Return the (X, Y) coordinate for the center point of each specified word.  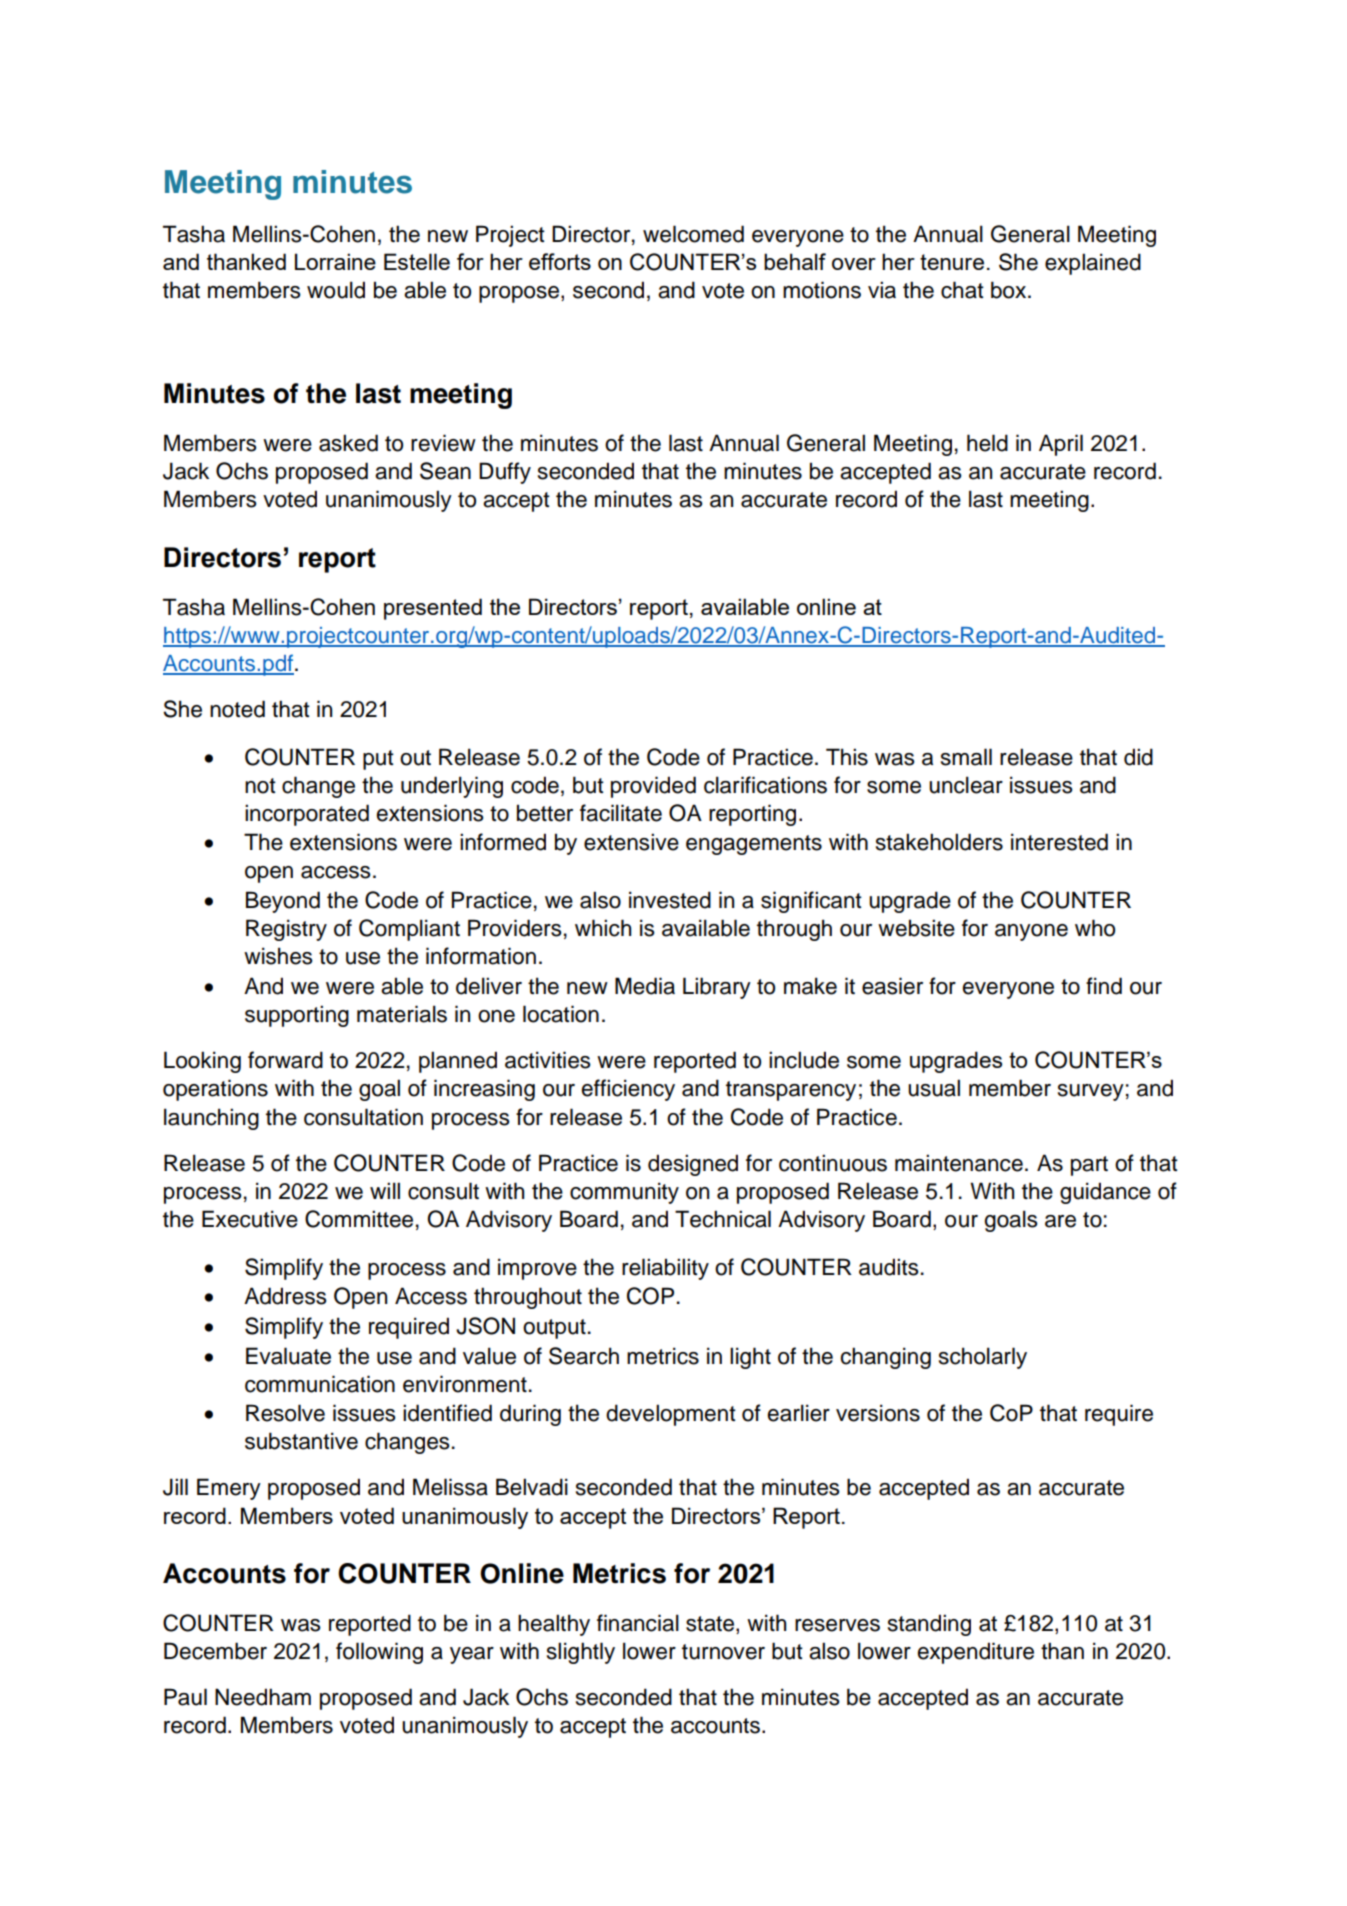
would (336, 290)
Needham (263, 1697)
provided (653, 787)
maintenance (959, 1163)
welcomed (693, 234)
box (1010, 290)
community (624, 1193)
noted (237, 709)
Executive (250, 1219)
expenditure (976, 1653)
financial (638, 1623)
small (966, 757)
